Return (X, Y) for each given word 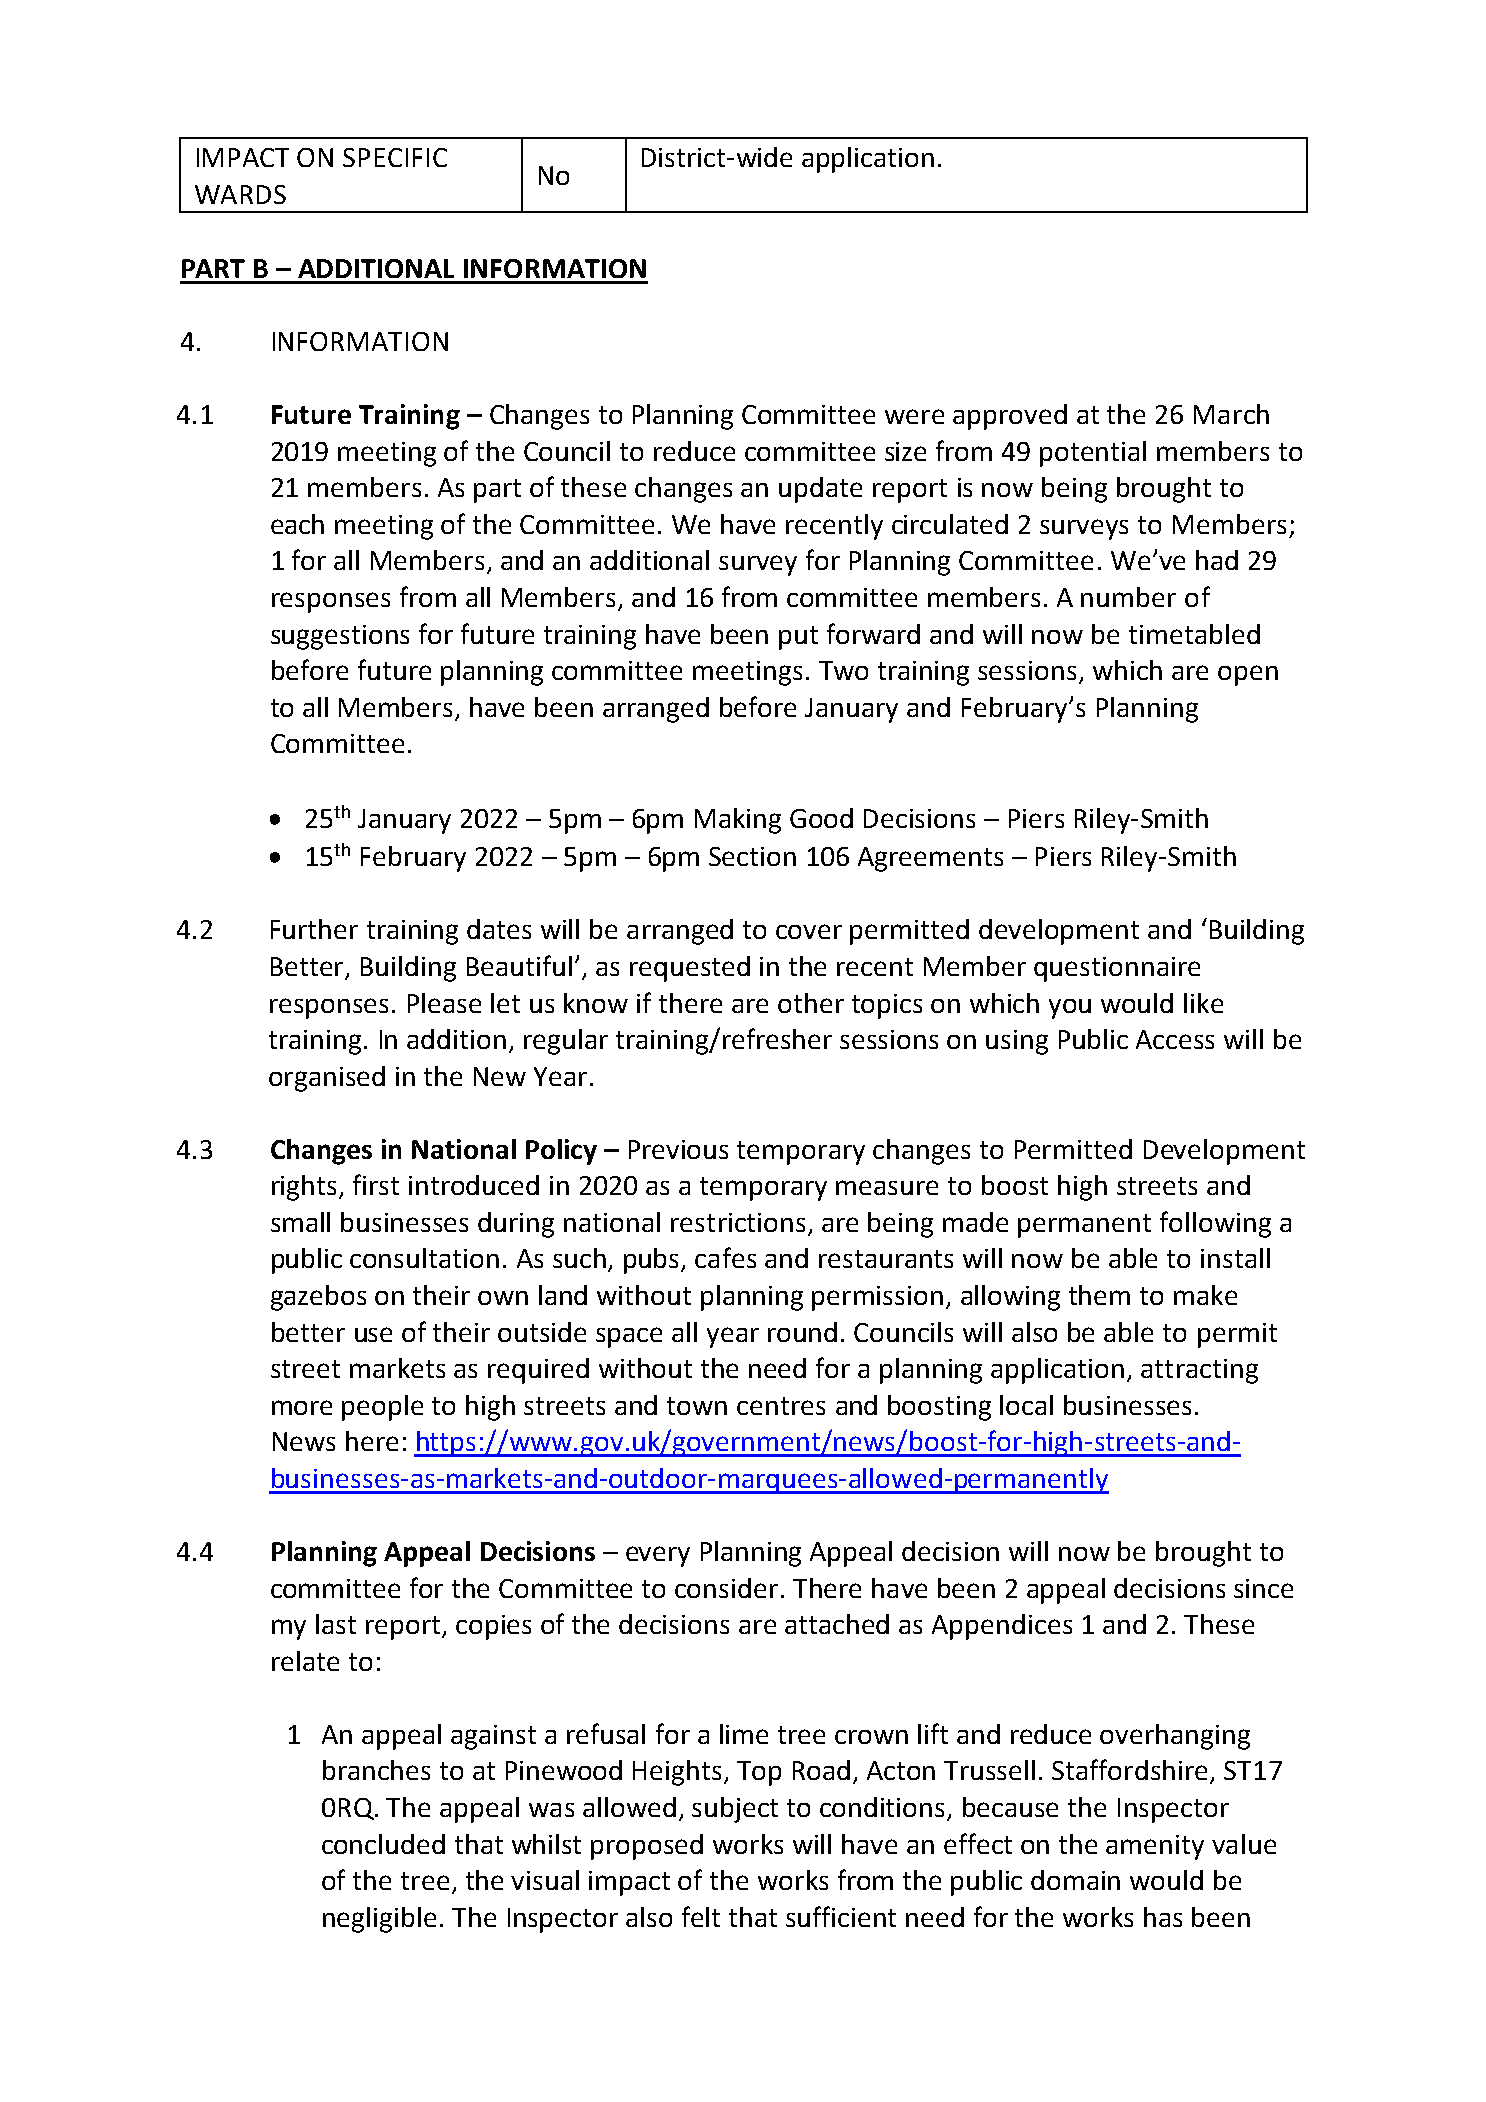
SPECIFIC (395, 157)
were (914, 416)
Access (1175, 1039)
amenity (1155, 1847)
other (811, 1003)
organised (327, 1079)
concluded (383, 1844)
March (1231, 414)
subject (735, 1810)
